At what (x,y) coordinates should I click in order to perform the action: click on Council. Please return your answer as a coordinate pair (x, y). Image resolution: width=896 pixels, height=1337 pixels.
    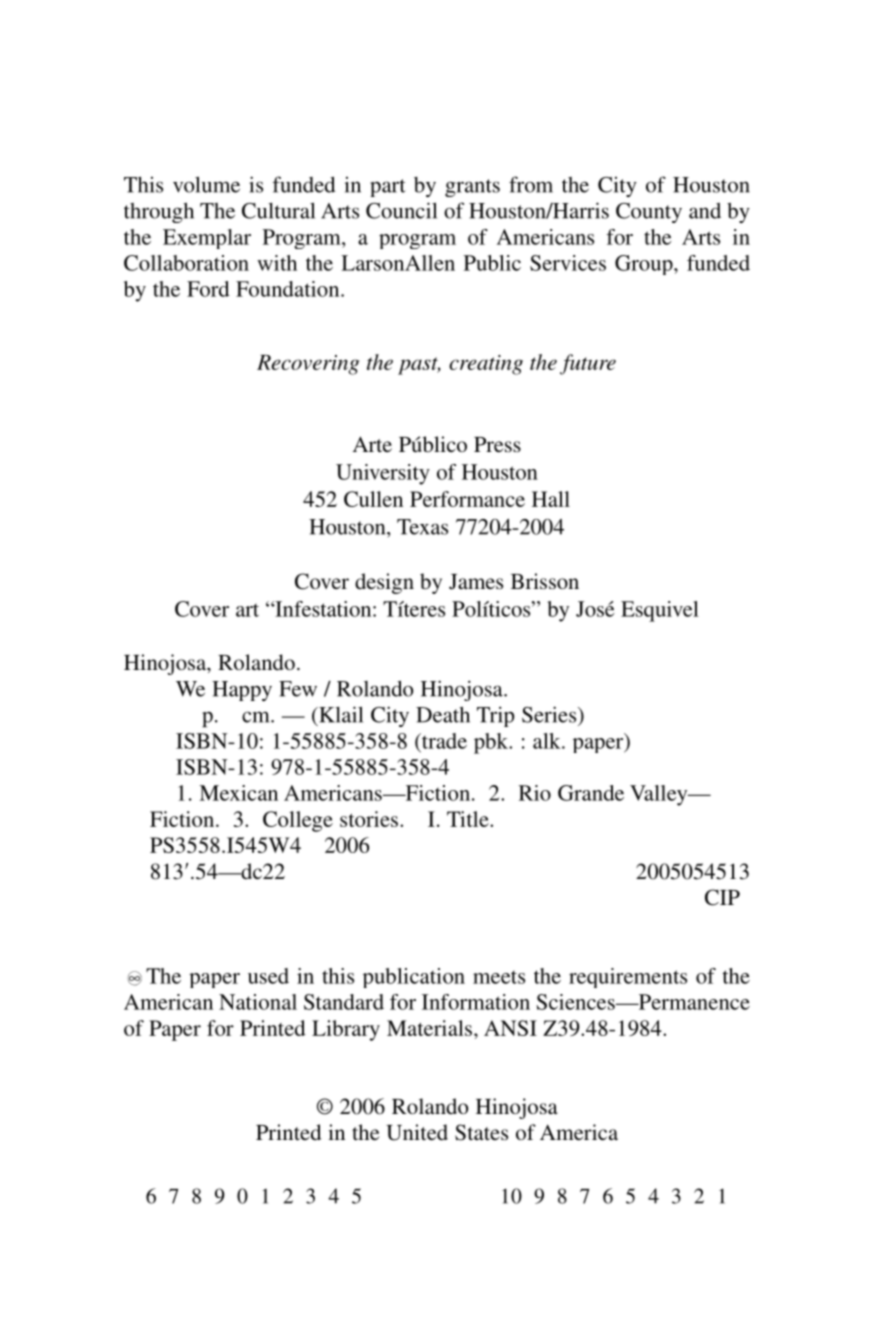
    Looking at the image, I should click on (401, 210).
